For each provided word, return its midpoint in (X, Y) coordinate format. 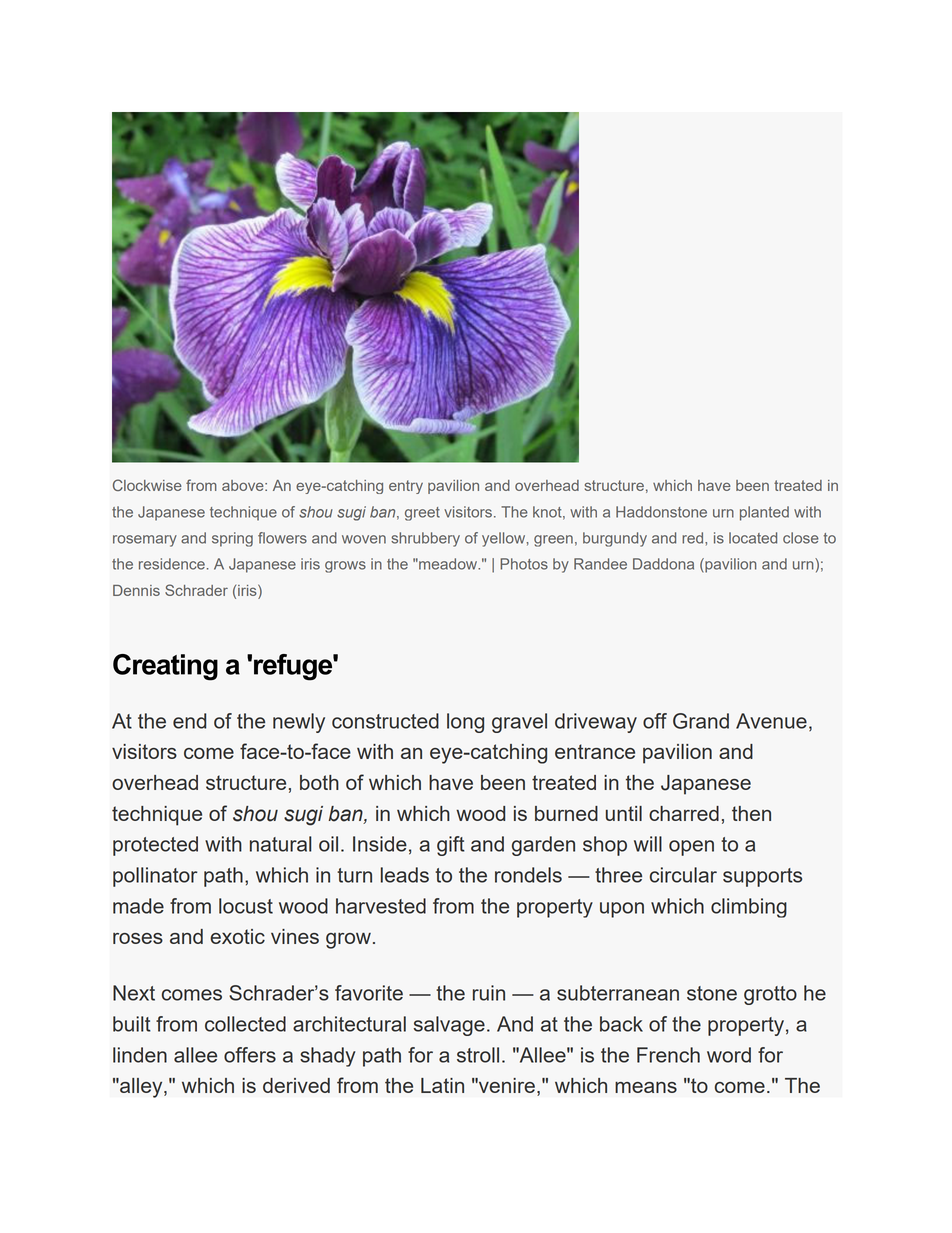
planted (764, 513)
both (319, 782)
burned (566, 813)
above (244, 485)
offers (250, 1055)
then (751, 813)
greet (422, 514)
